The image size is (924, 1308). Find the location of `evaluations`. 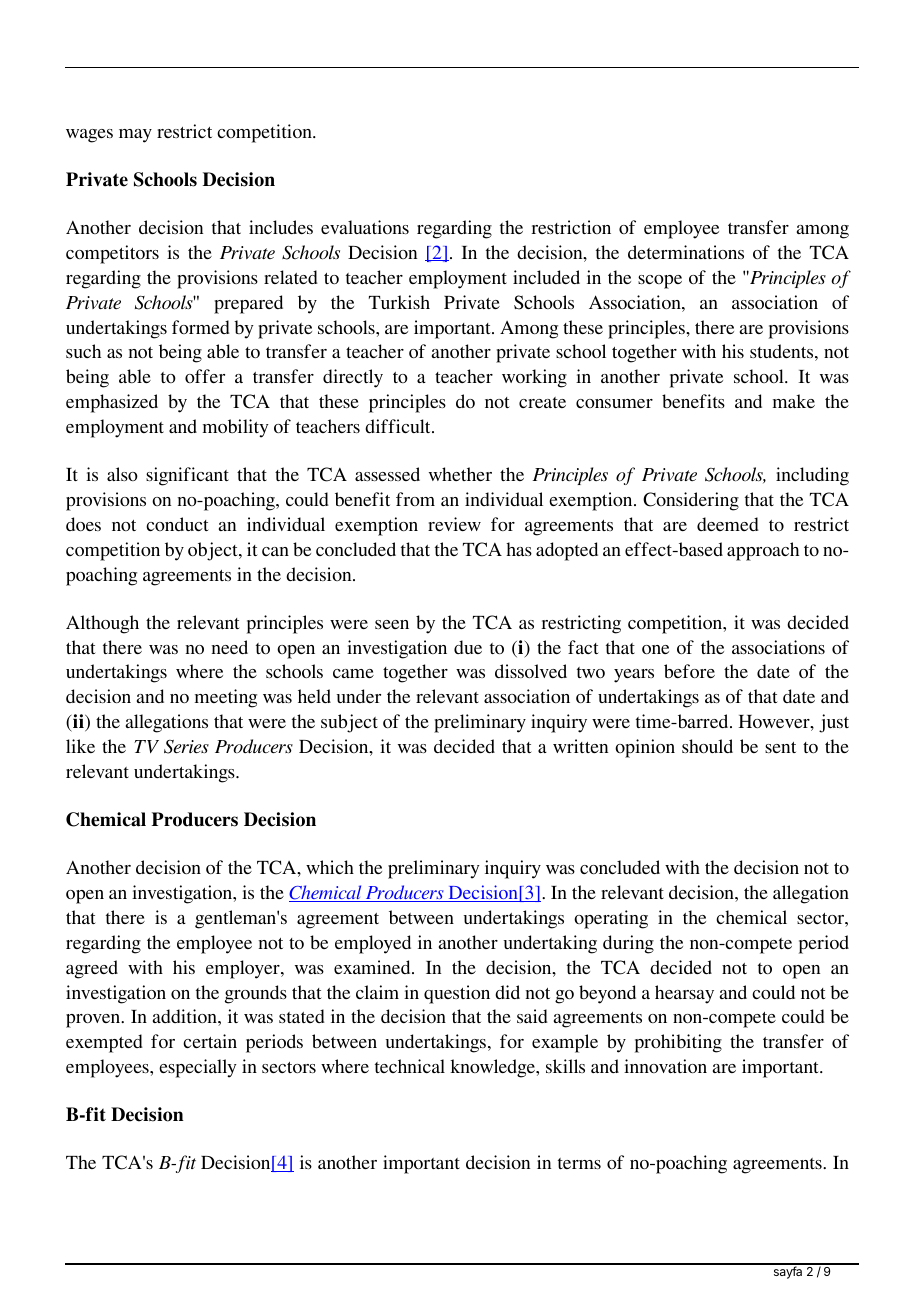

evaluations is located at coordinates (365, 227).
